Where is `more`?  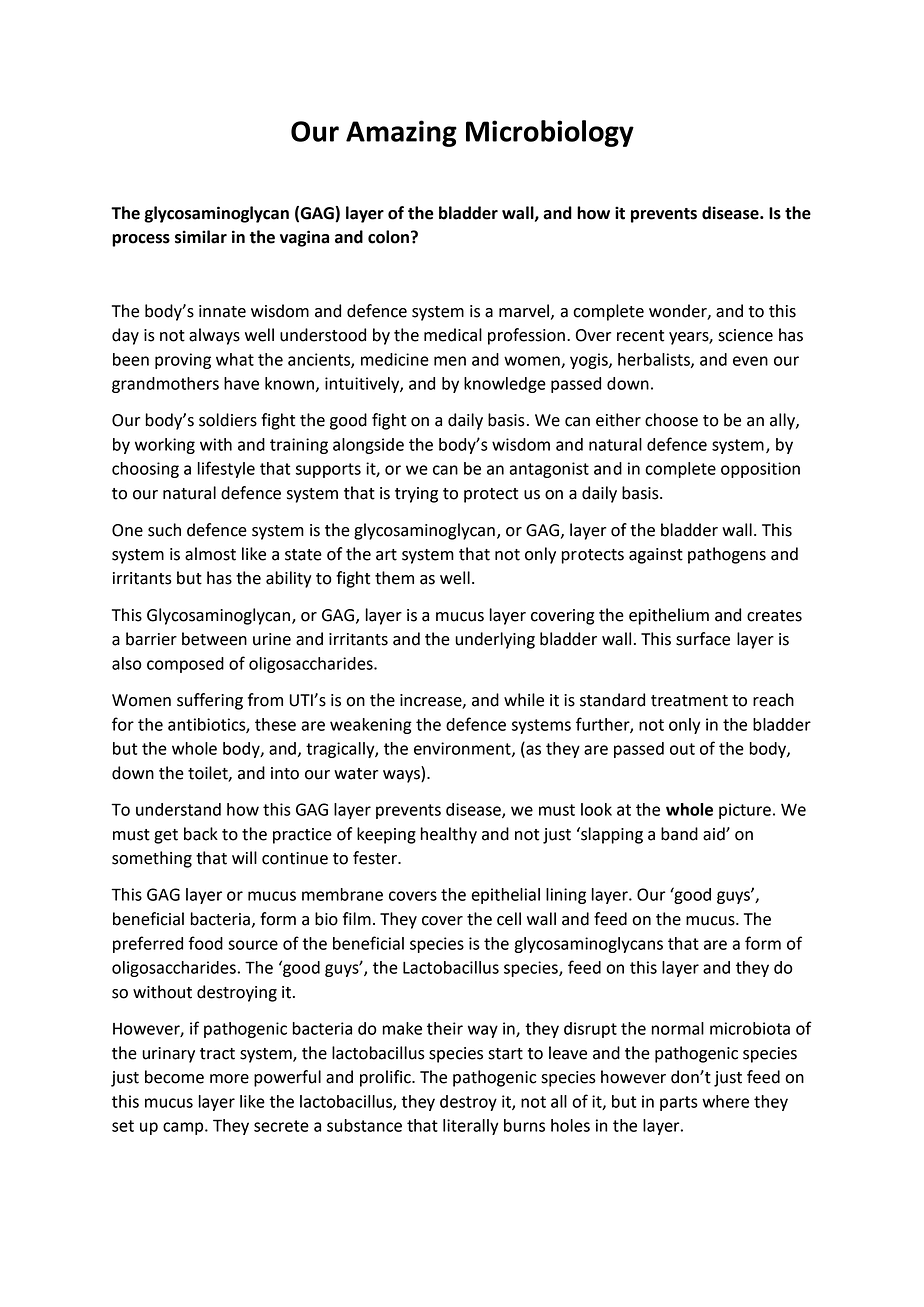
more is located at coordinates (229, 1079).
